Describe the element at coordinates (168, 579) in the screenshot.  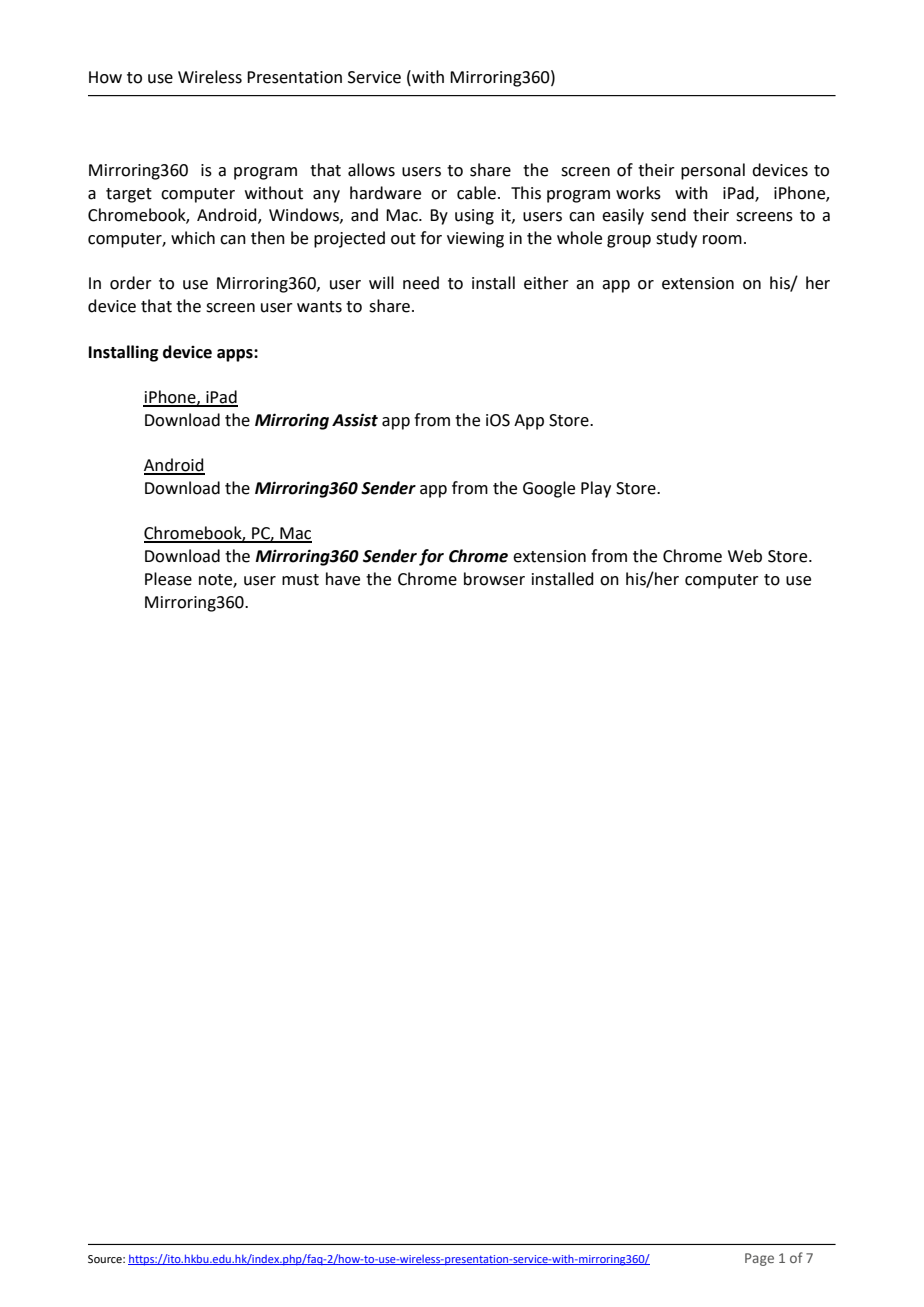
I see `Please` at that location.
